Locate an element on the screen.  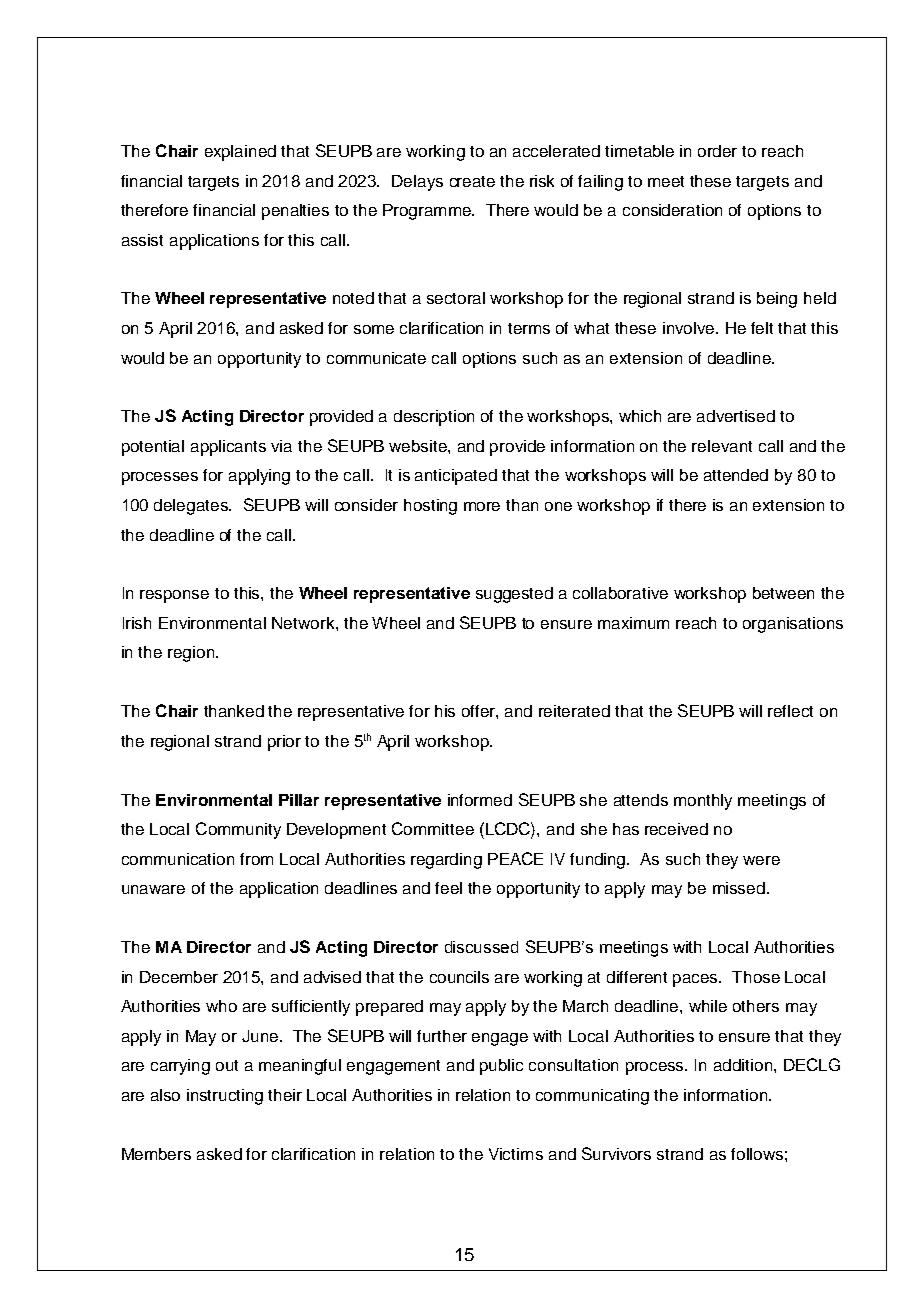
applicants is located at coordinates (228, 448).
